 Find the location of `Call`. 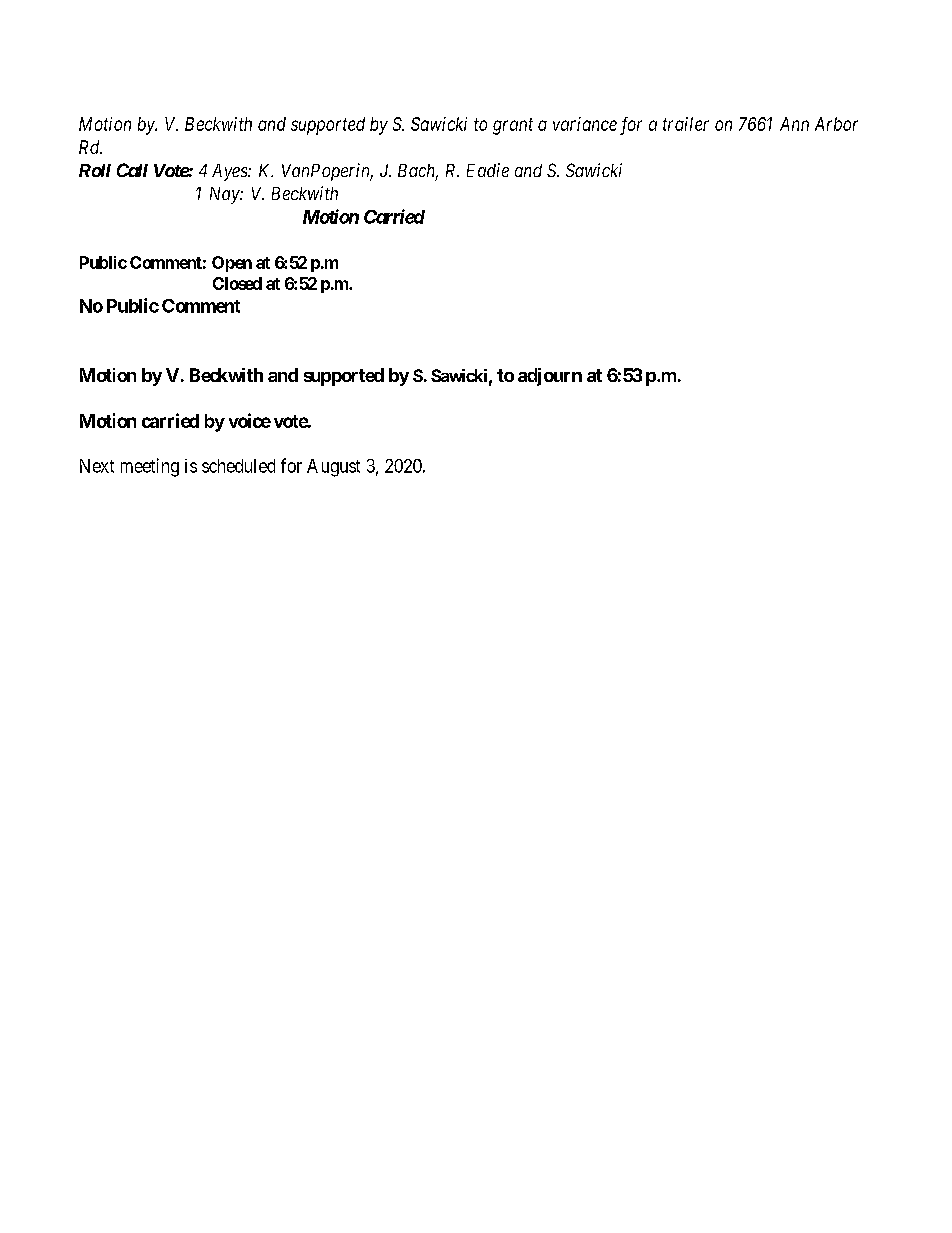

Call is located at coordinates (132, 170).
